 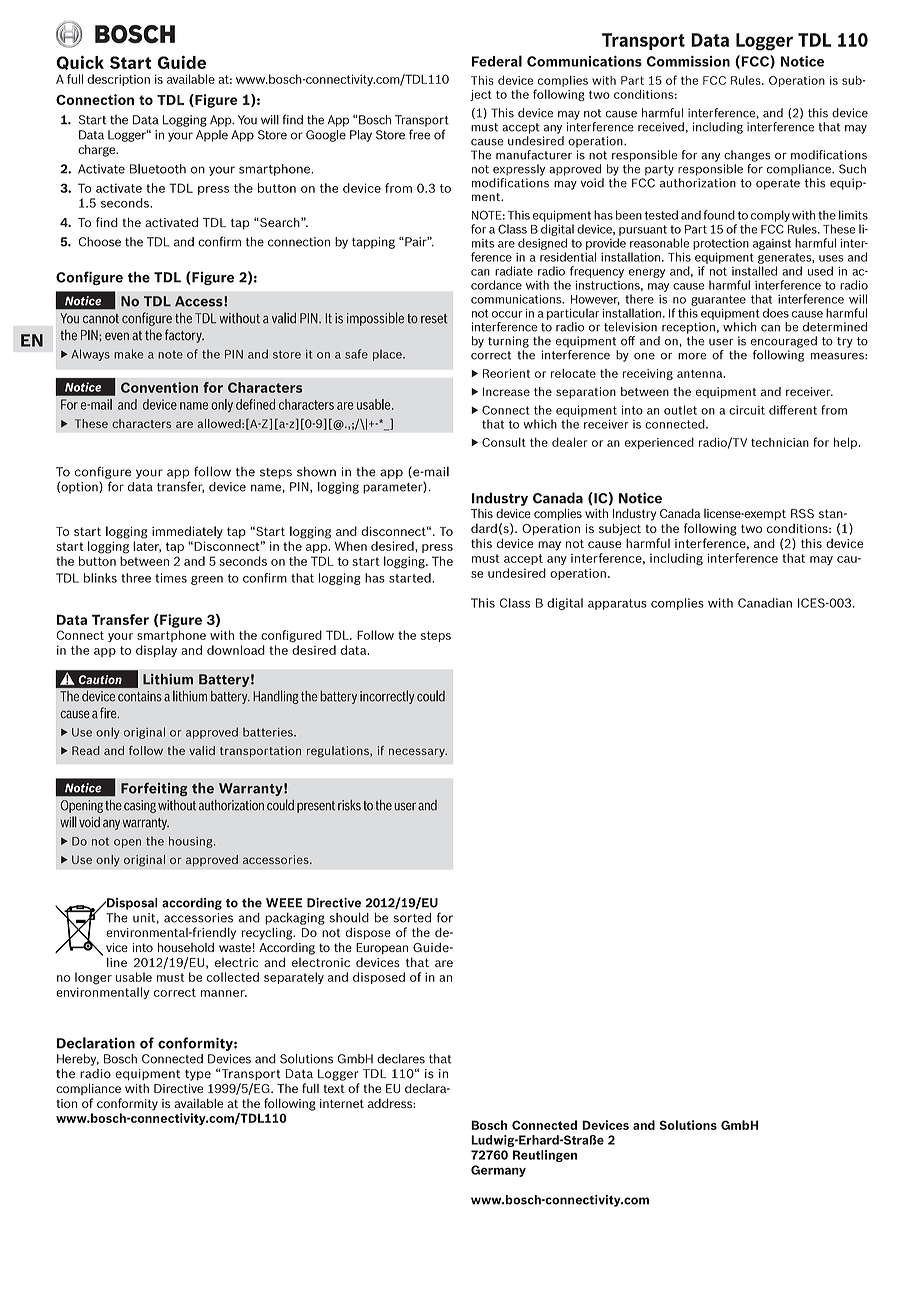 I want to click on Germany, so click(x=498, y=1171).
